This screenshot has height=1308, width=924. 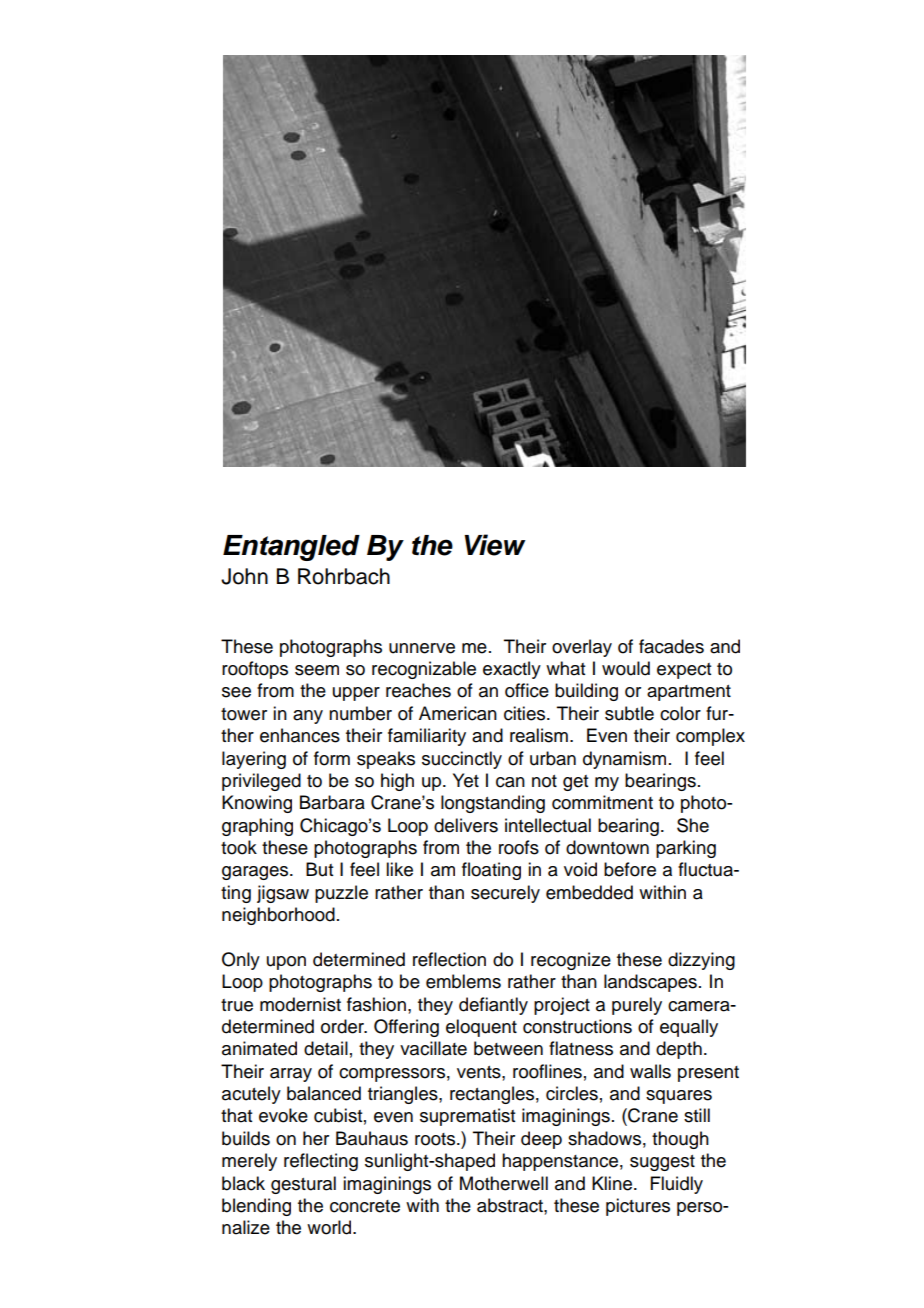 I want to click on unnerve, so click(x=422, y=648).
